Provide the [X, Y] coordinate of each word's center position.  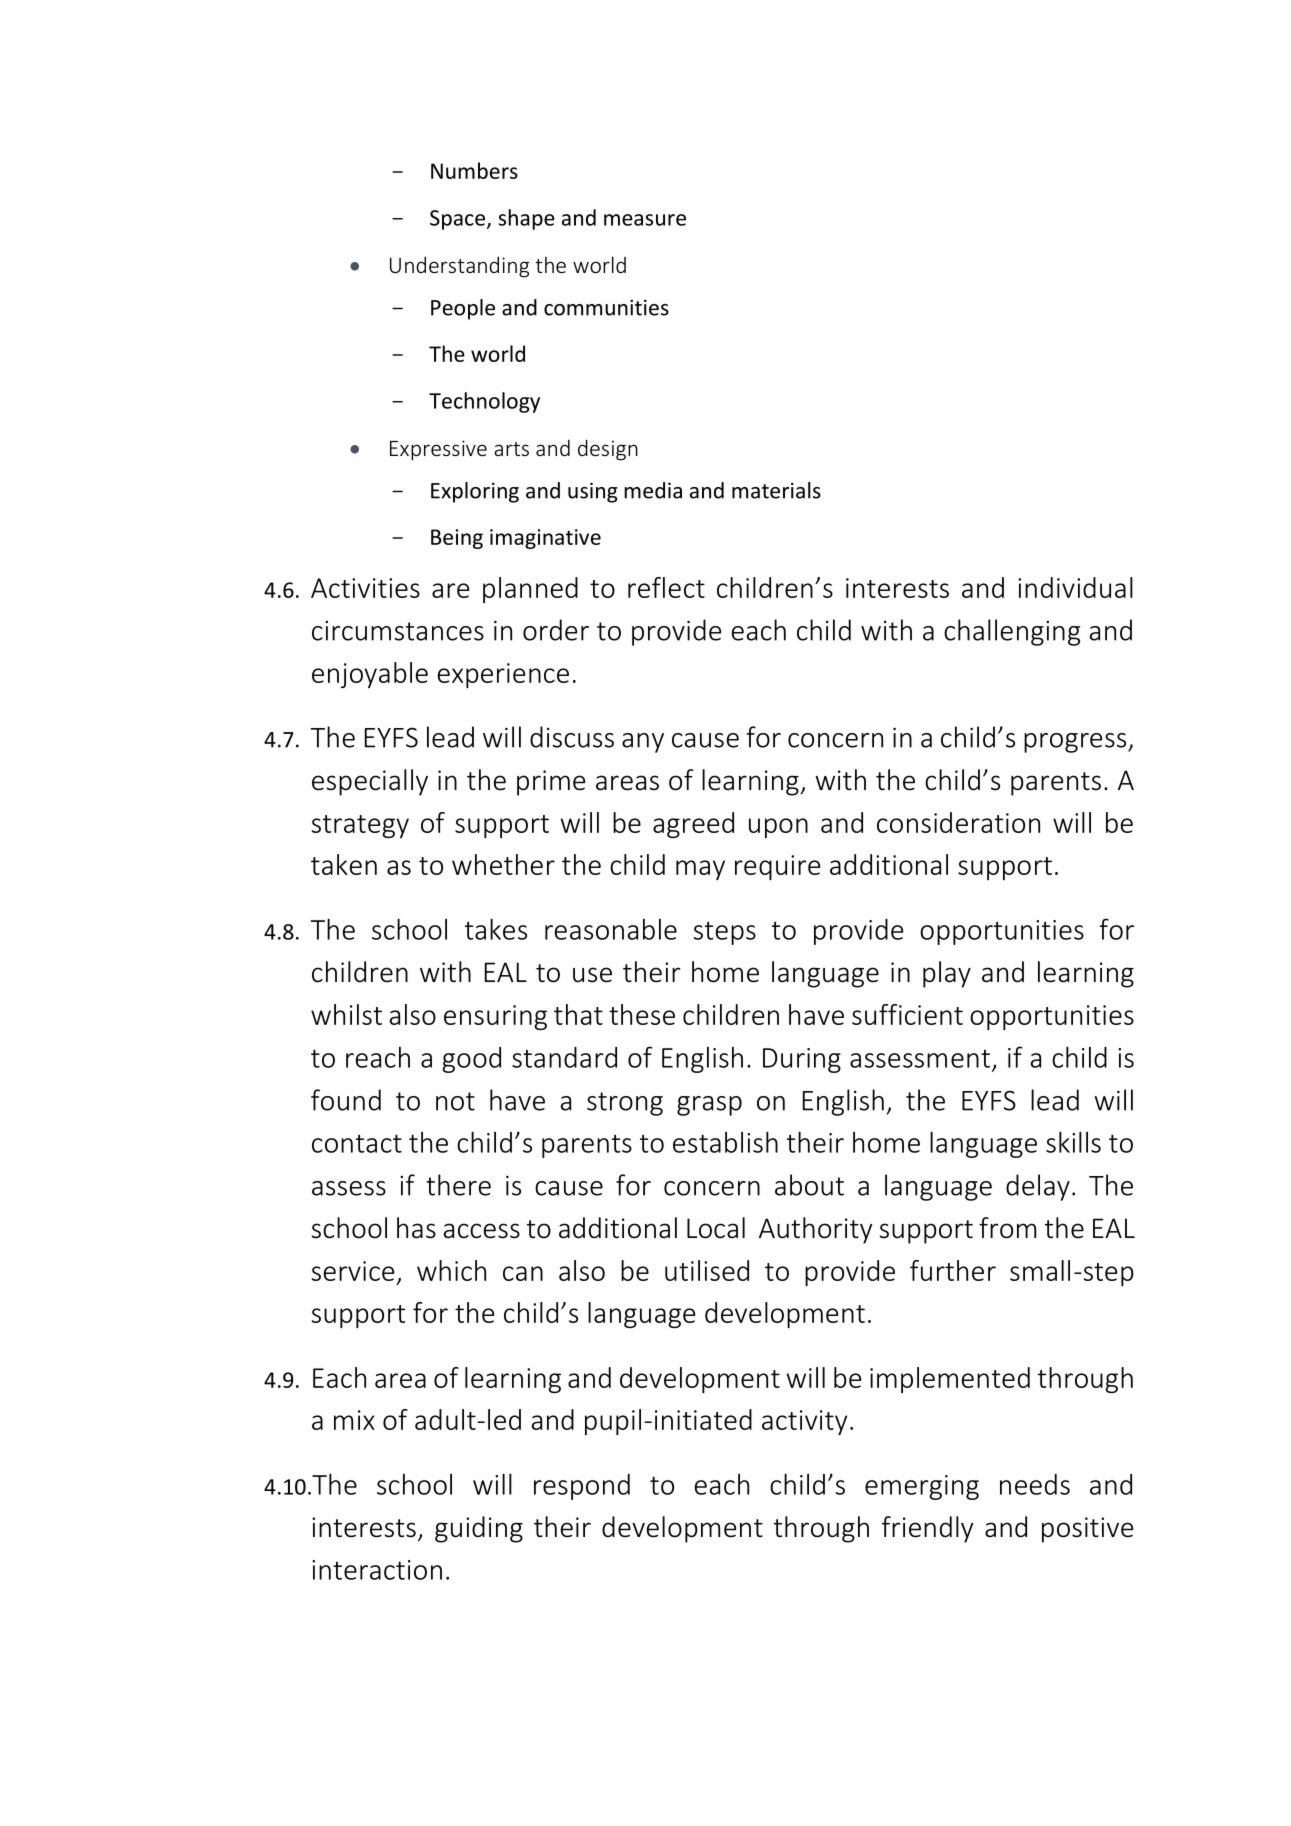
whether [503, 864]
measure [645, 220]
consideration [958, 822]
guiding [479, 1529]
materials [776, 490]
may [700, 870]
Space [457, 220]
